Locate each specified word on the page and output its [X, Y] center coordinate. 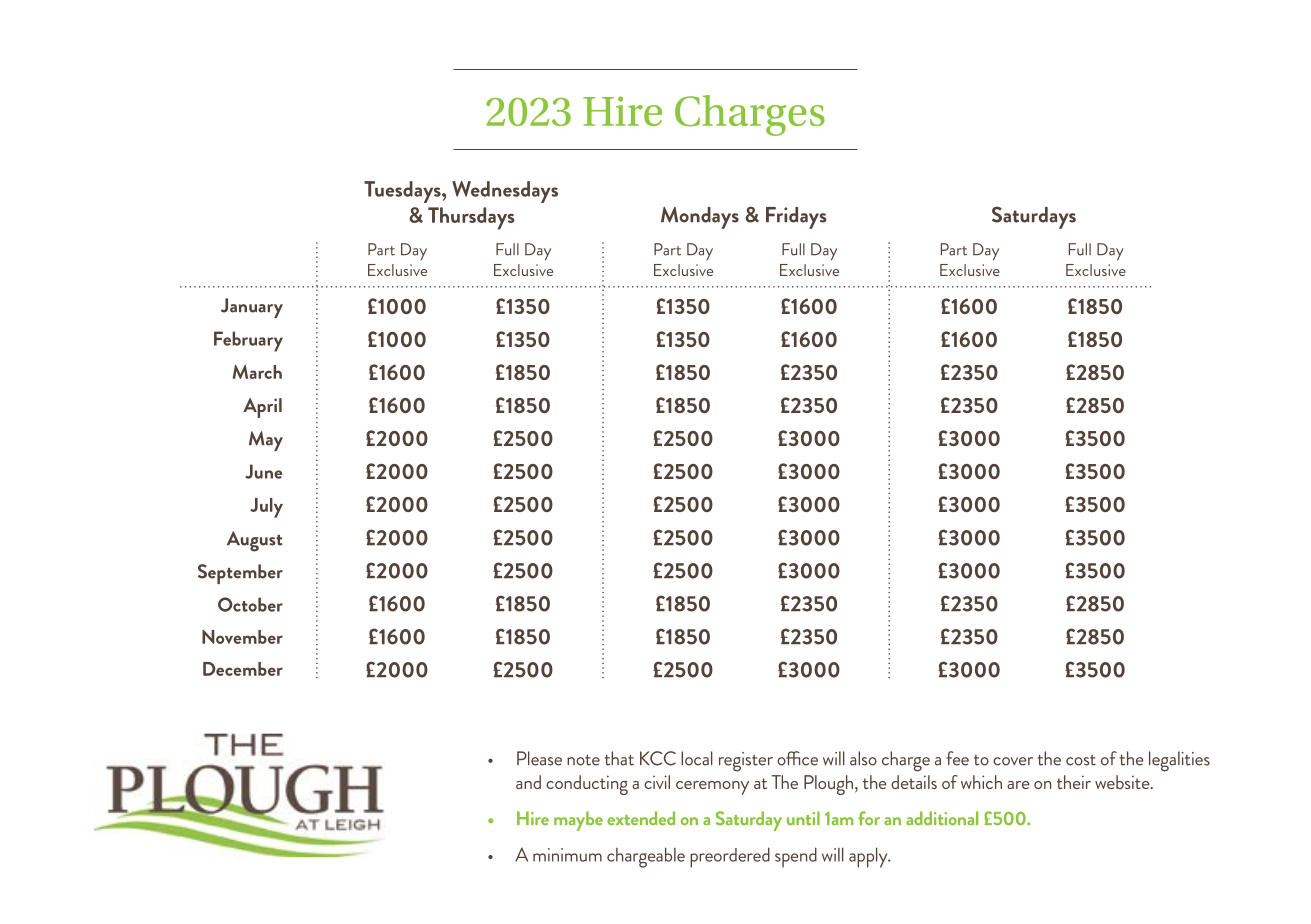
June [263, 471]
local [697, 758]
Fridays [796, 218]
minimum [567, 855]
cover [1013, 761]
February [248, 341]
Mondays [700, 218]
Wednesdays [505, 192]
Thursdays [471, 218]
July [266, 508]
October [250, 604]
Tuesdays [403, 192]
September [240, 574]
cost [1081, 760]
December [243, 669]
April [262, 408]
